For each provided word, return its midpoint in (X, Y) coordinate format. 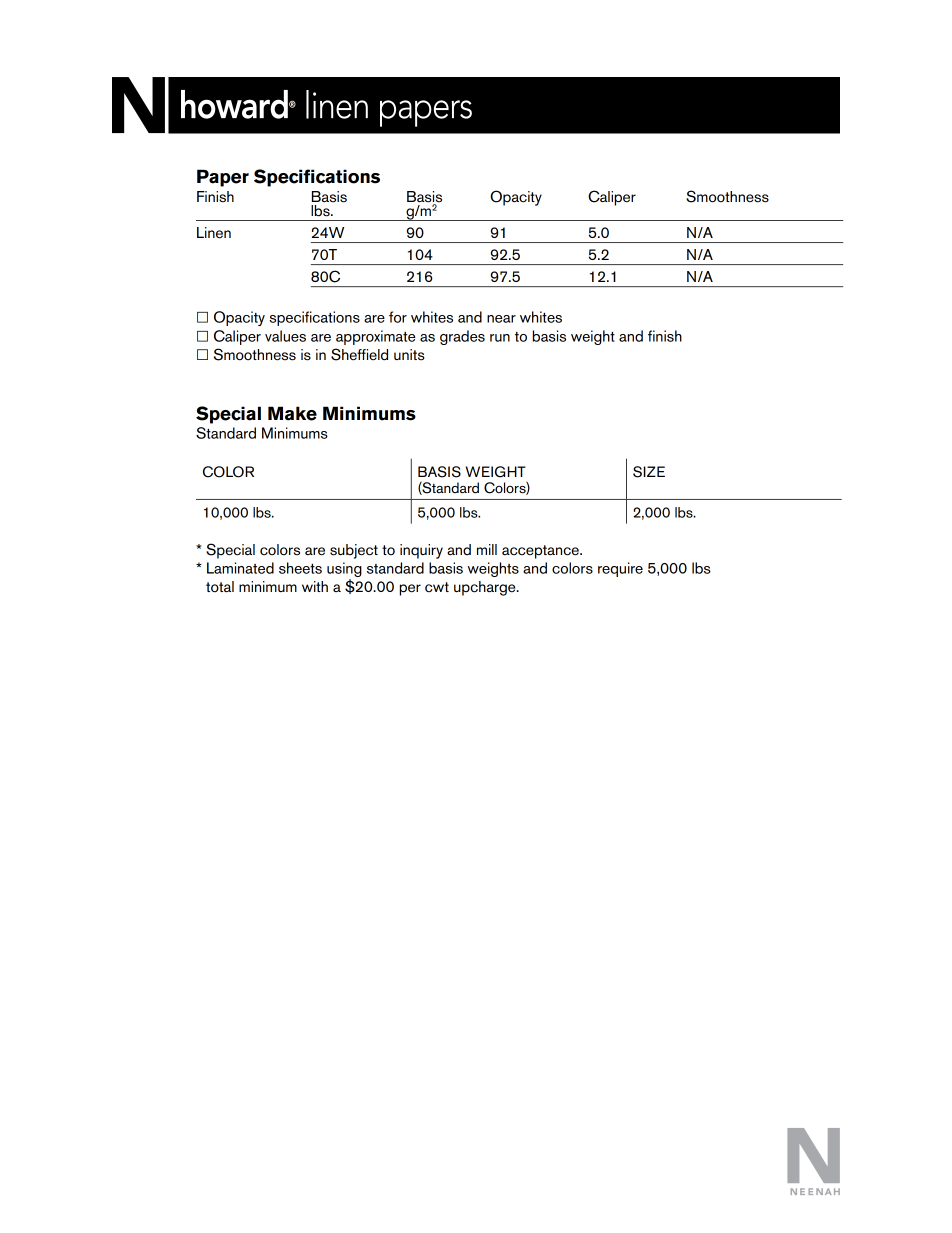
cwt (437, 587)
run (500, 338)
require (620, 569)
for (398, 317)
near (501, 319)
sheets (300, 568)
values (285, 336)
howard (235, 104)
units (409, 355)
